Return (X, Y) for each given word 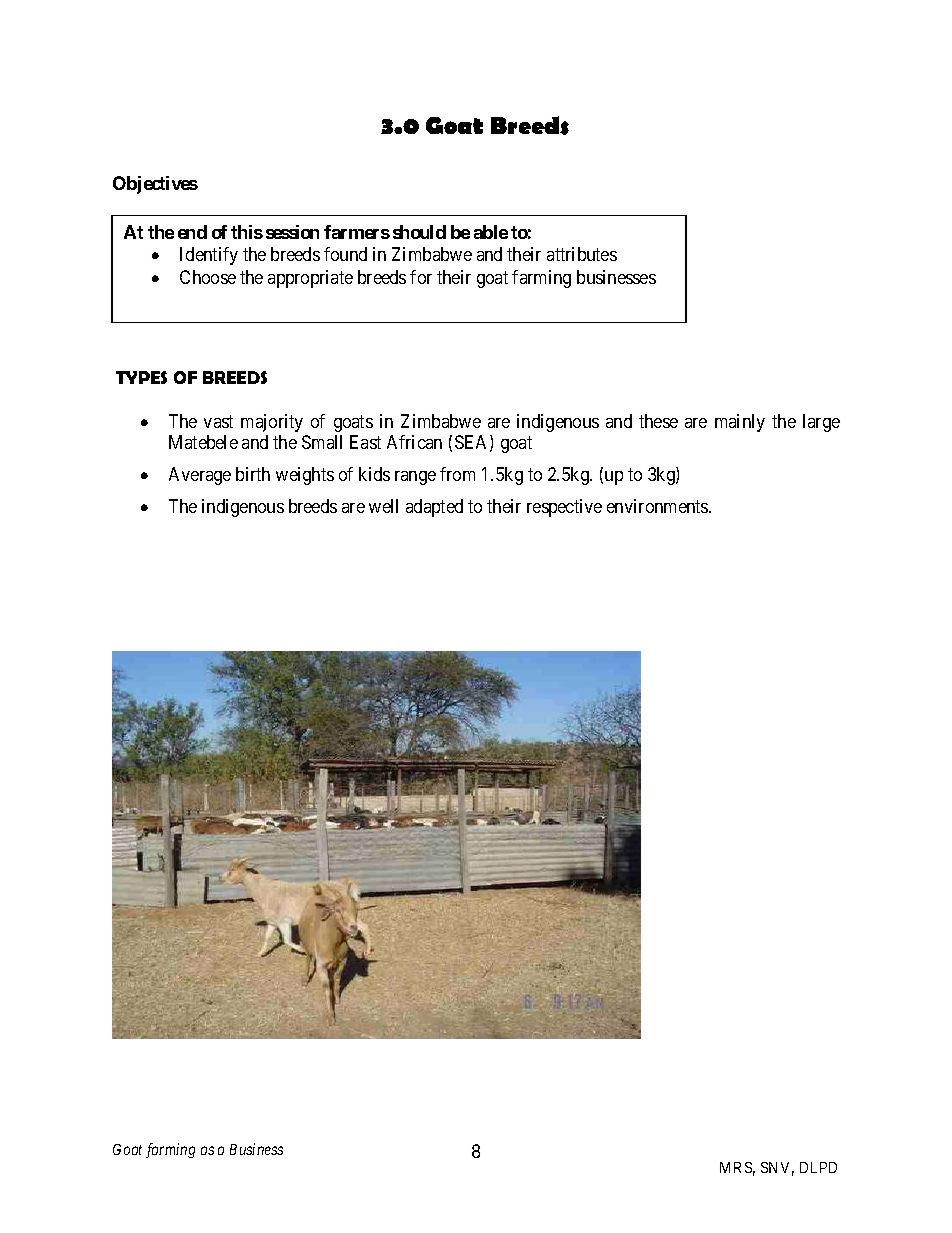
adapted (434, 508)
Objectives (155, 185)
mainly (740, 423)
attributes (582, 254)
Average (200, 476)
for (421, 277)
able (491, 232)
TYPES (141, 377)
